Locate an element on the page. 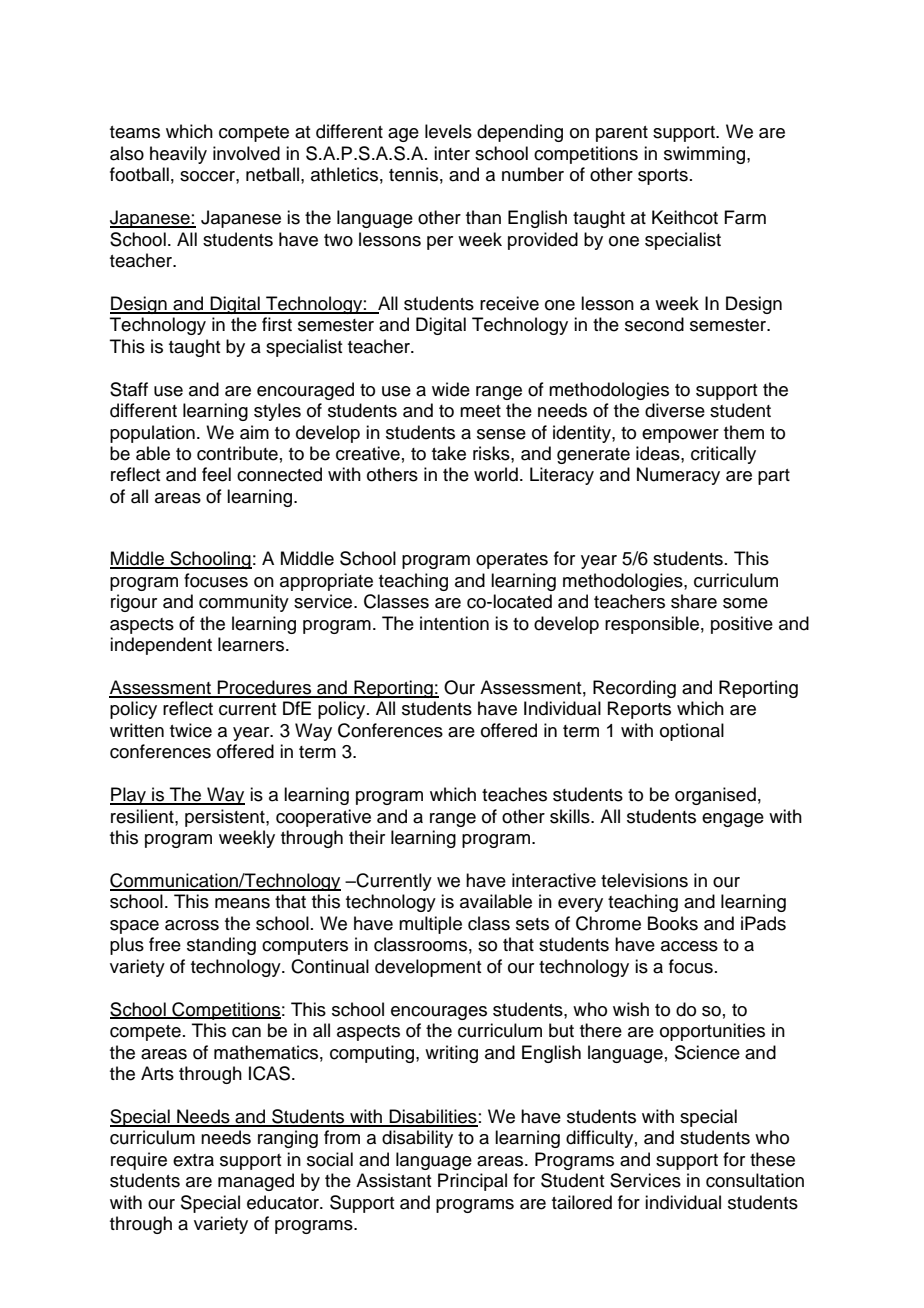 This image has width=924, height=1308. swimming is located at coordinates (704, 155).
